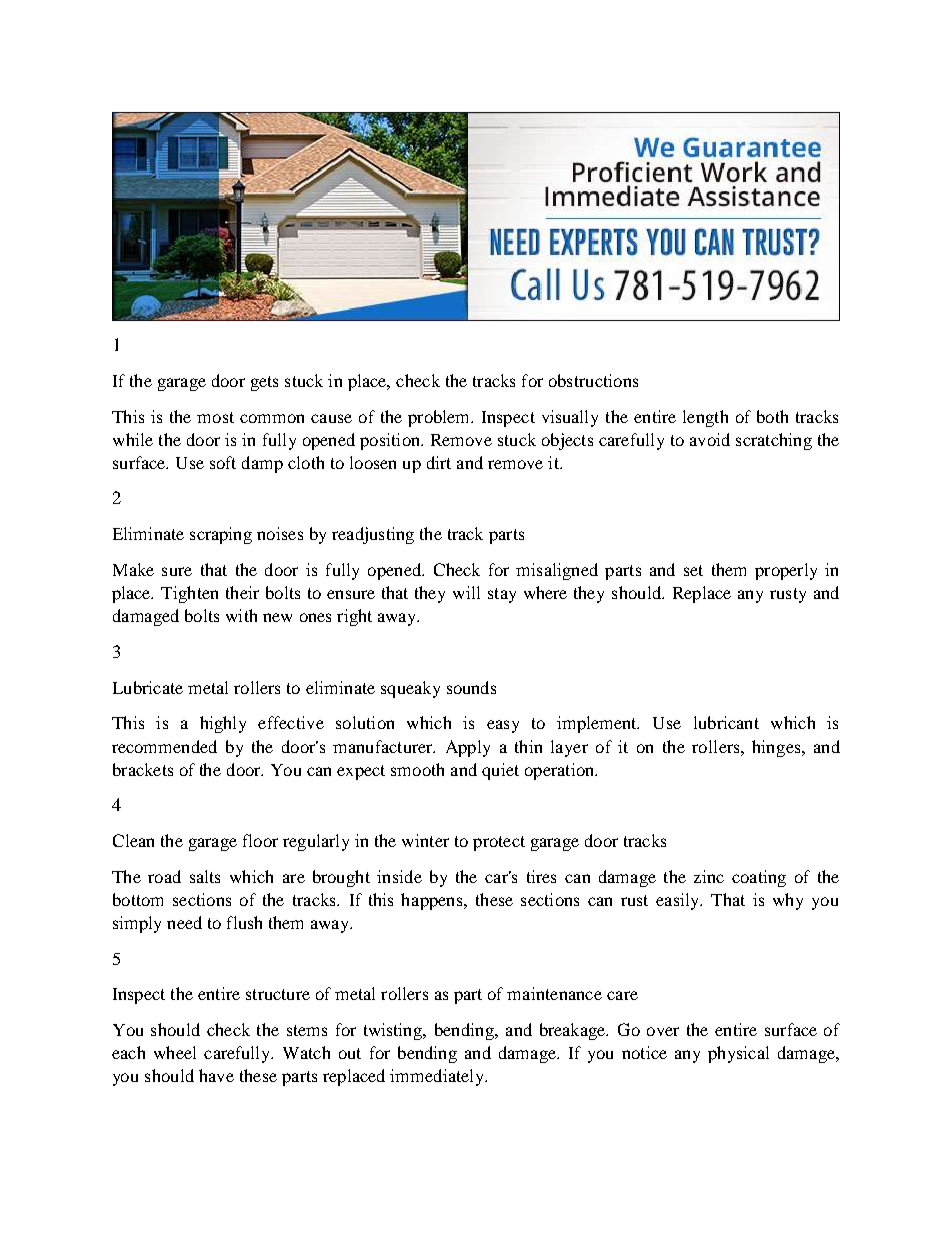  What do you see at coordinates (215, 417) in the screenshot?
I see `most` at bounding box center [215, 417].
